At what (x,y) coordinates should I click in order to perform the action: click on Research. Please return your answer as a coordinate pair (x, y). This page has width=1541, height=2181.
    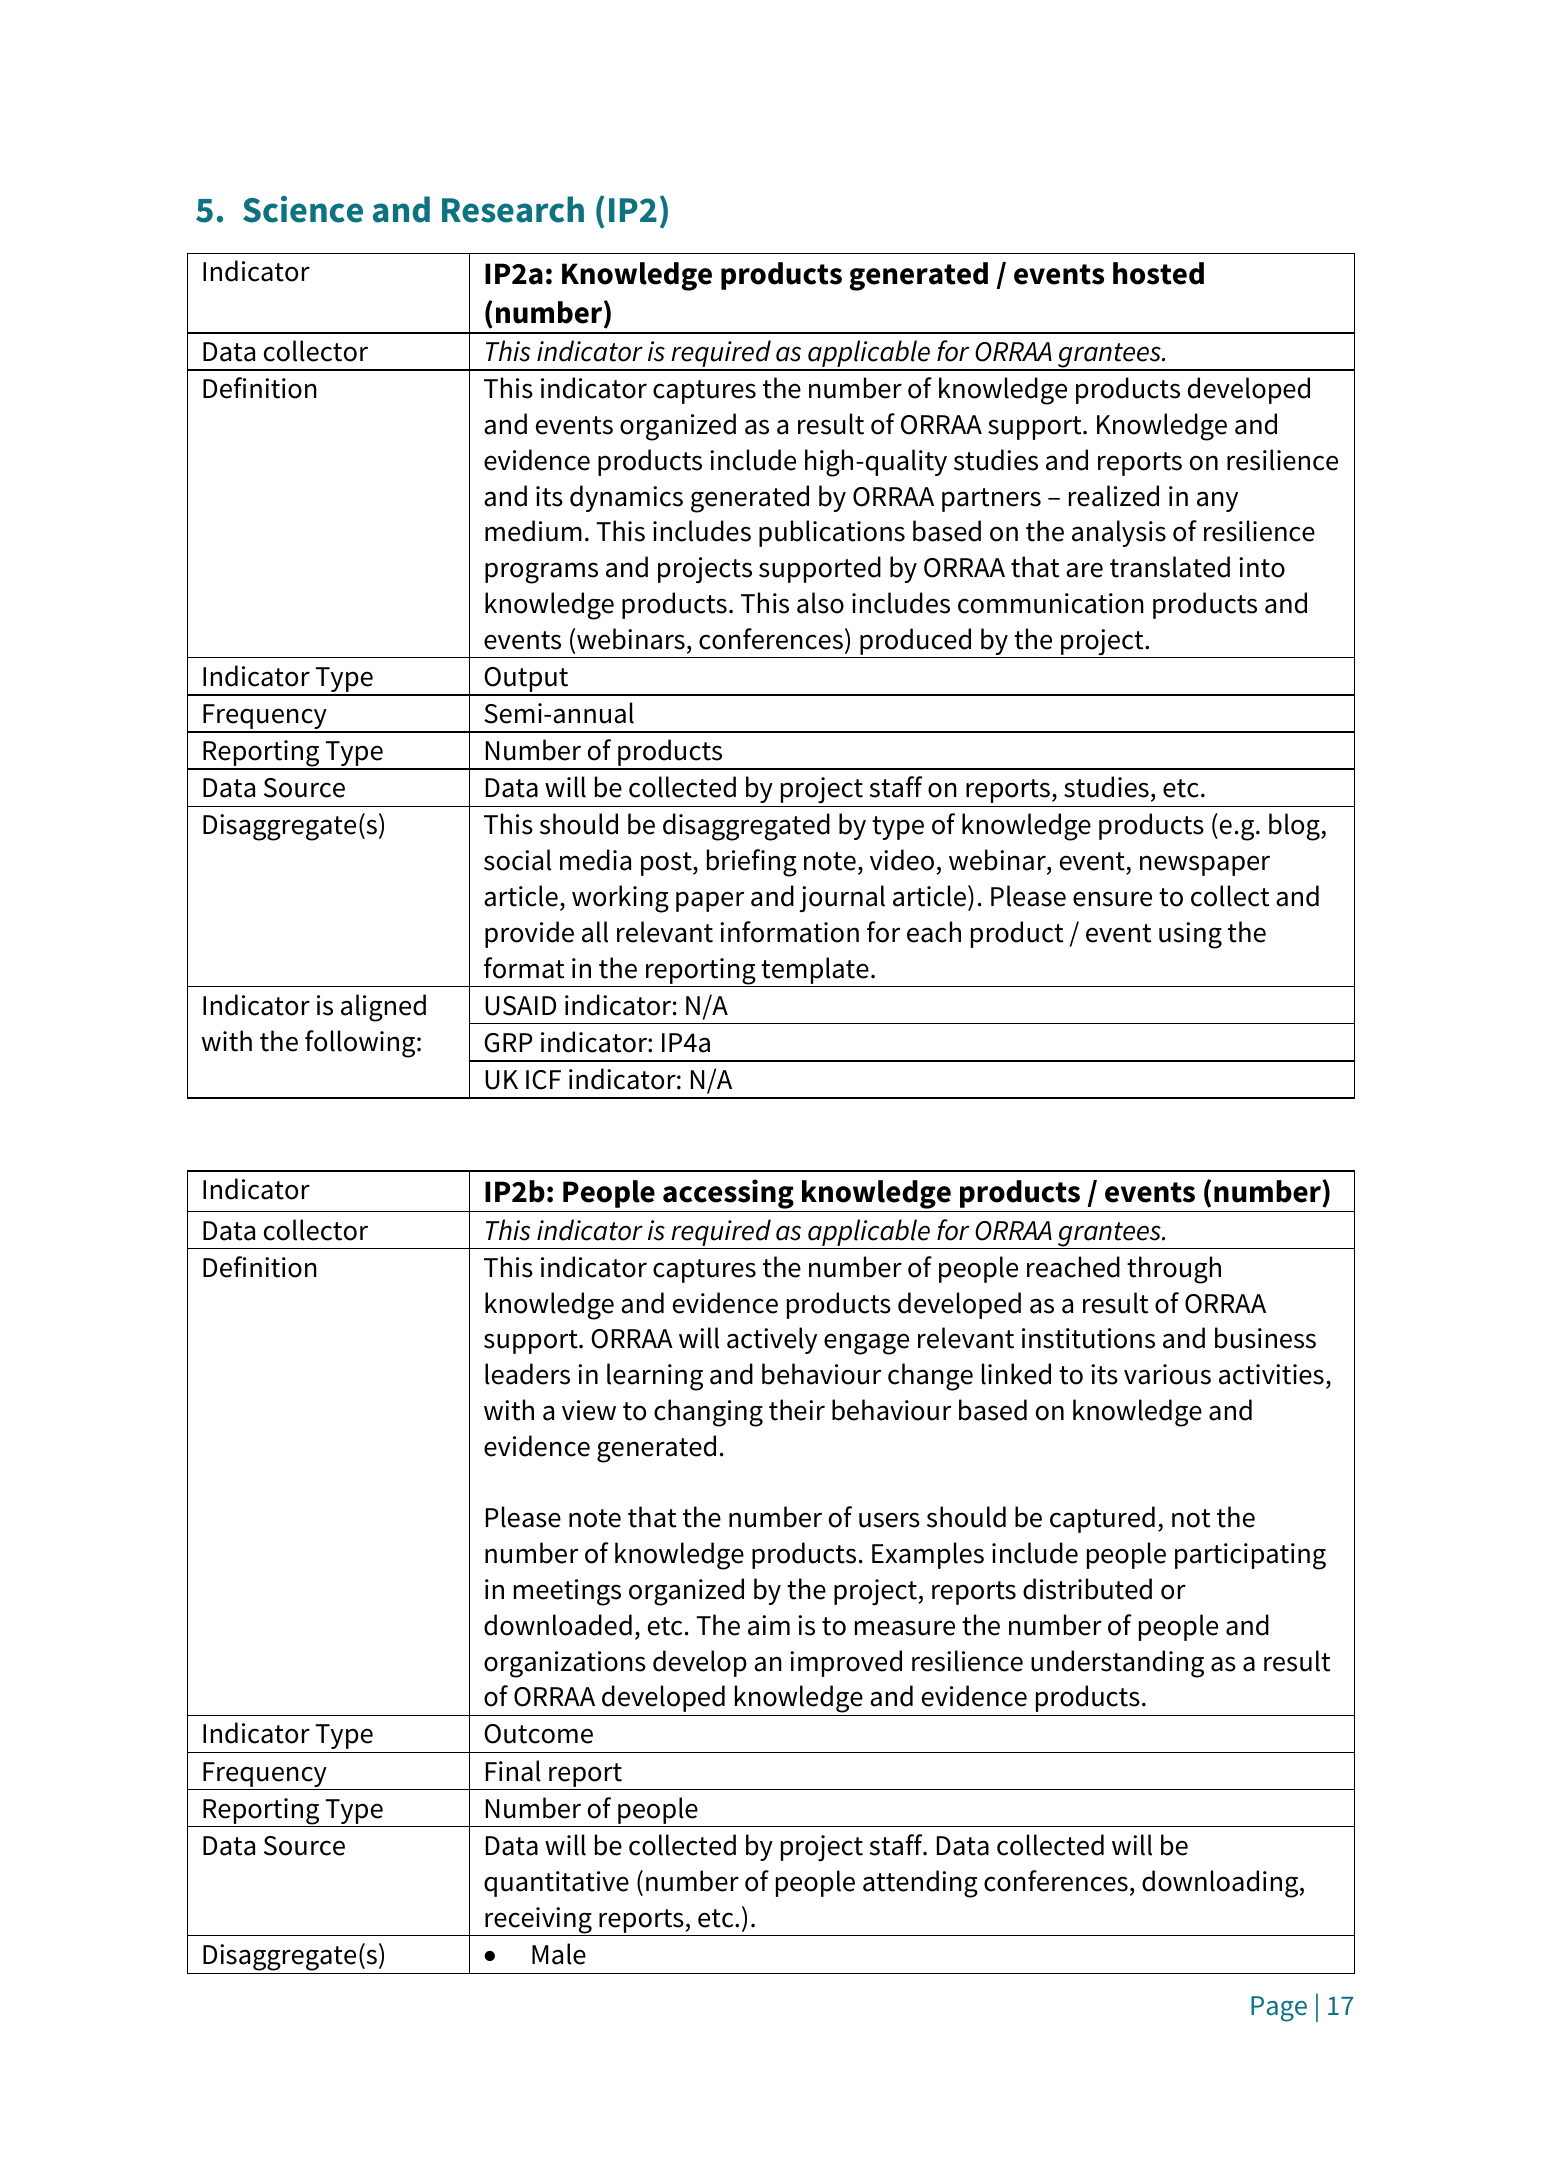
    Looking at the image, I should click on (513, 209).
